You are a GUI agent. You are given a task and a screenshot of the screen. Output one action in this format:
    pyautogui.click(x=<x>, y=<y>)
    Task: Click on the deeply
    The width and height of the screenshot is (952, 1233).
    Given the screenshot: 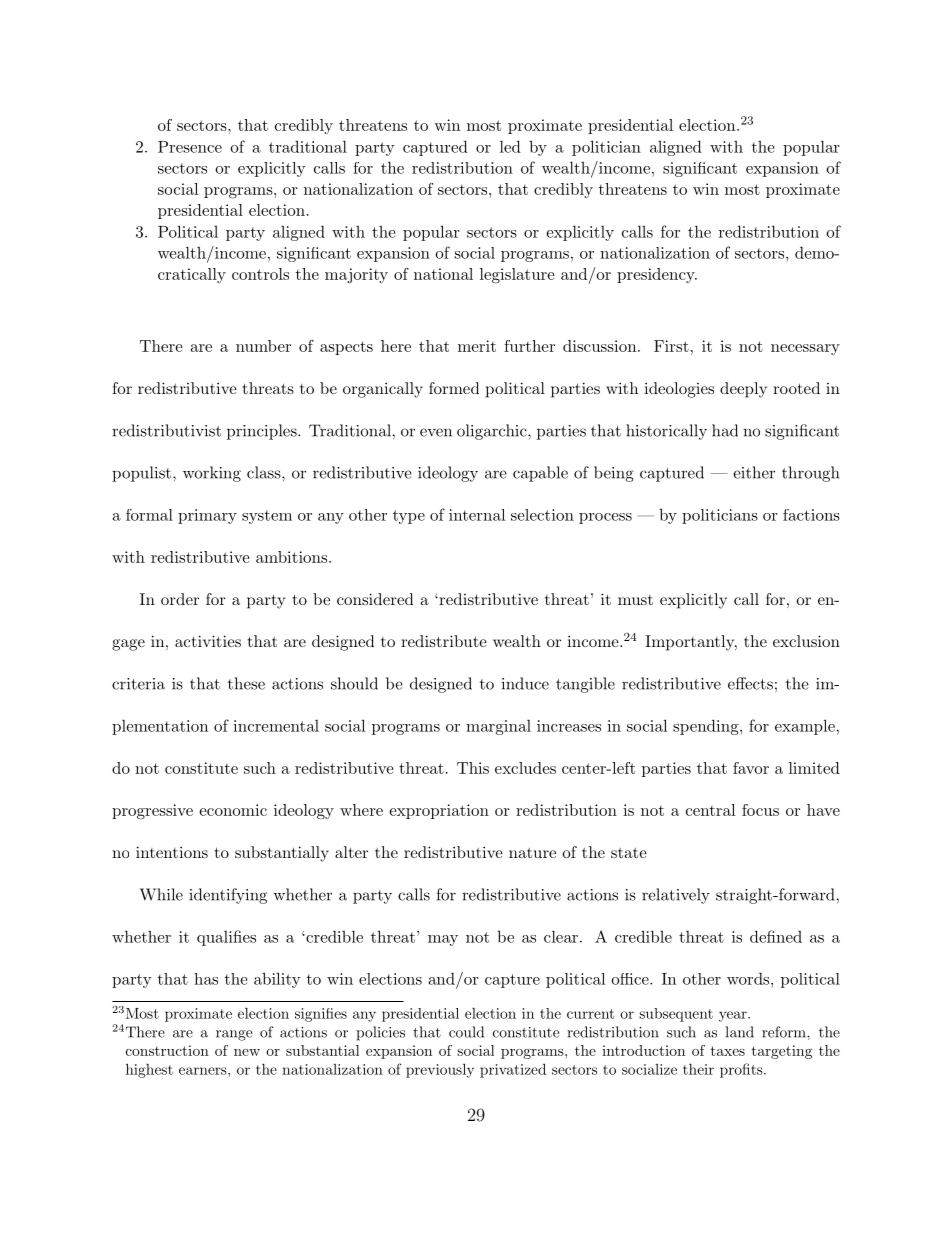 What is the action you would take?
    pyautogui.click(x=743, y=390)
